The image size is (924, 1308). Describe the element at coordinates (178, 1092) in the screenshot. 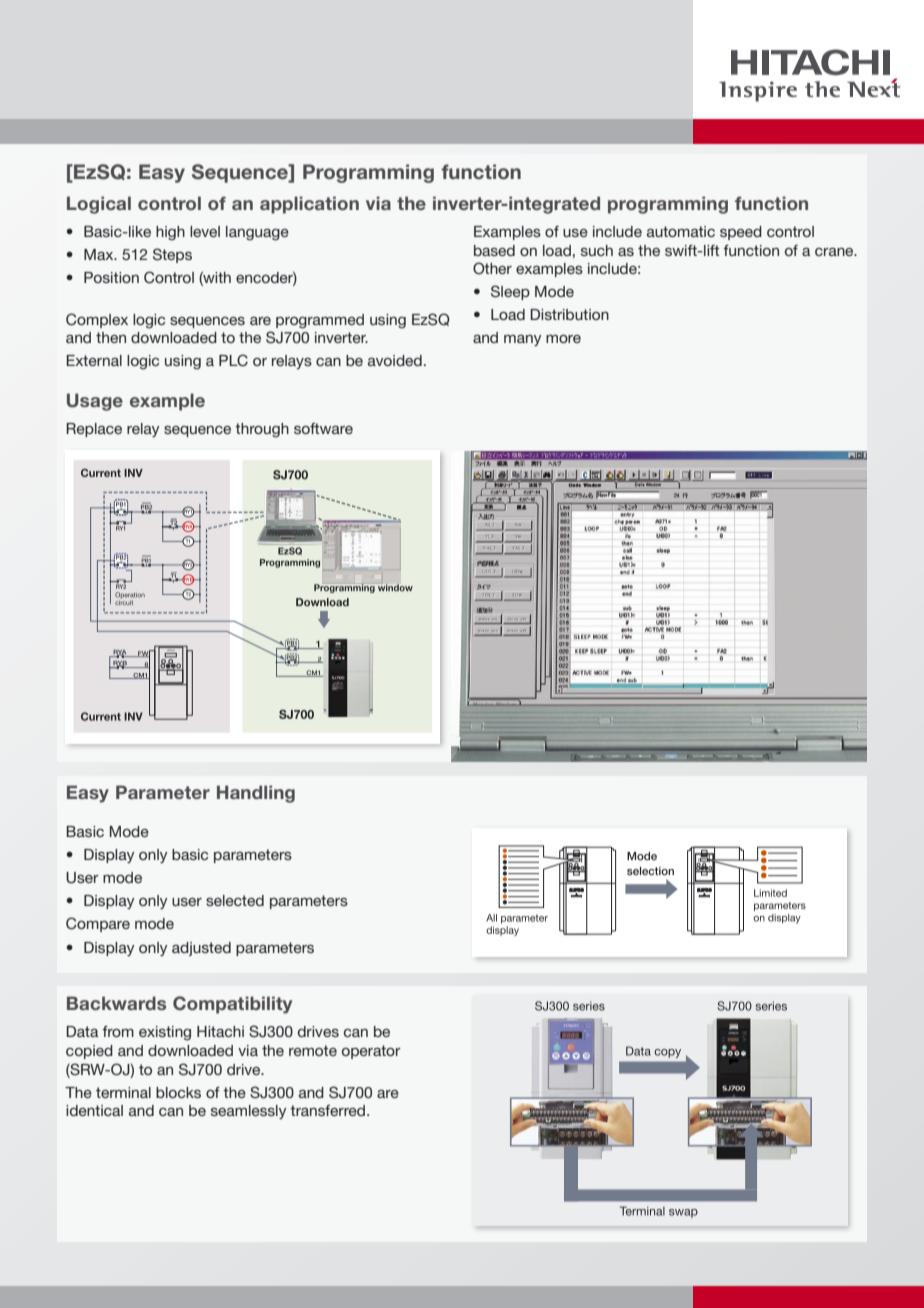

I see `blocks` at that location.
